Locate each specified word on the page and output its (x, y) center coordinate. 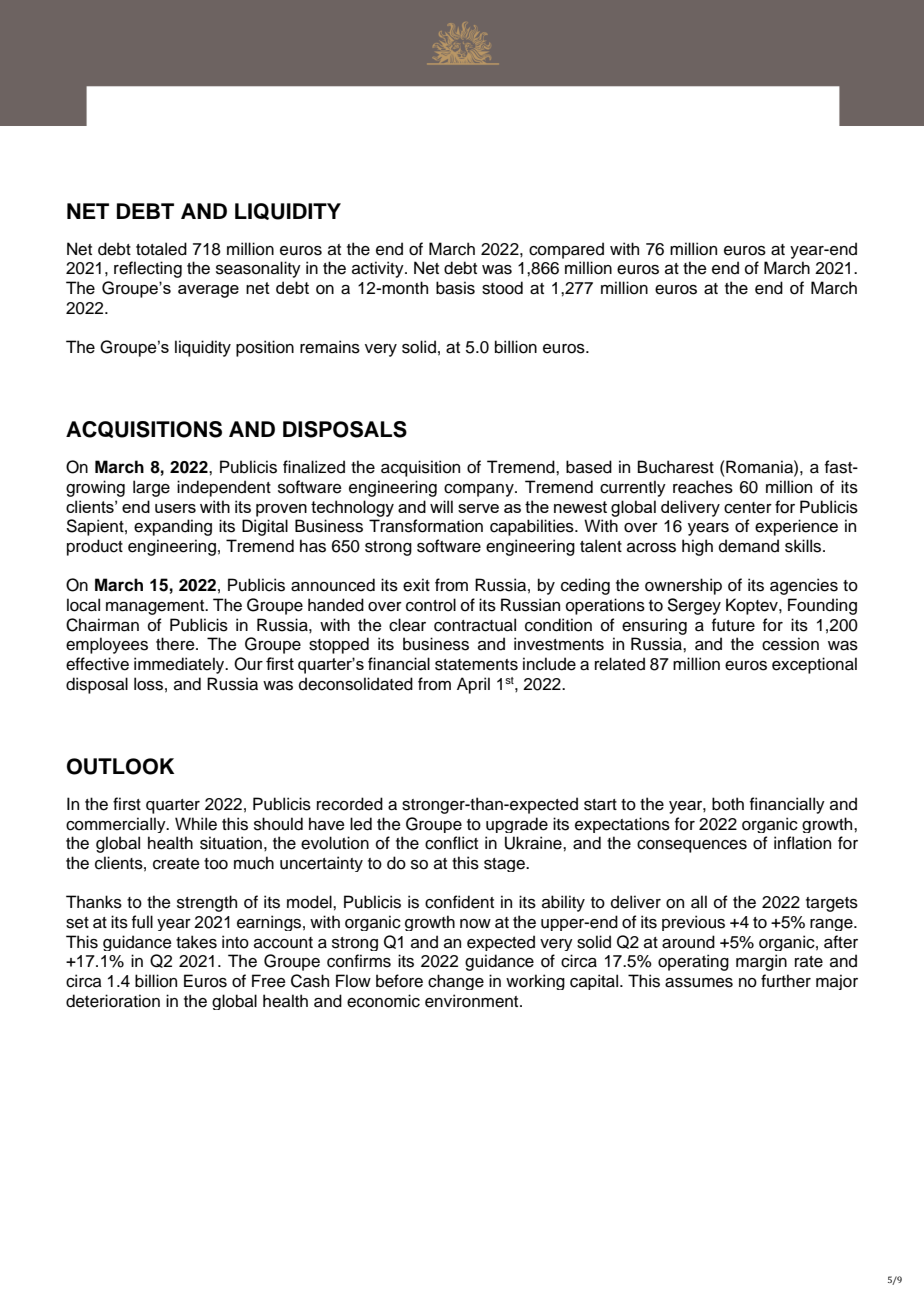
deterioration (113, 1001)
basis (455, 288)
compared (566, 250)
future (733, 625)
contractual (475, 625)
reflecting (148, 269)
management (156, 607)
